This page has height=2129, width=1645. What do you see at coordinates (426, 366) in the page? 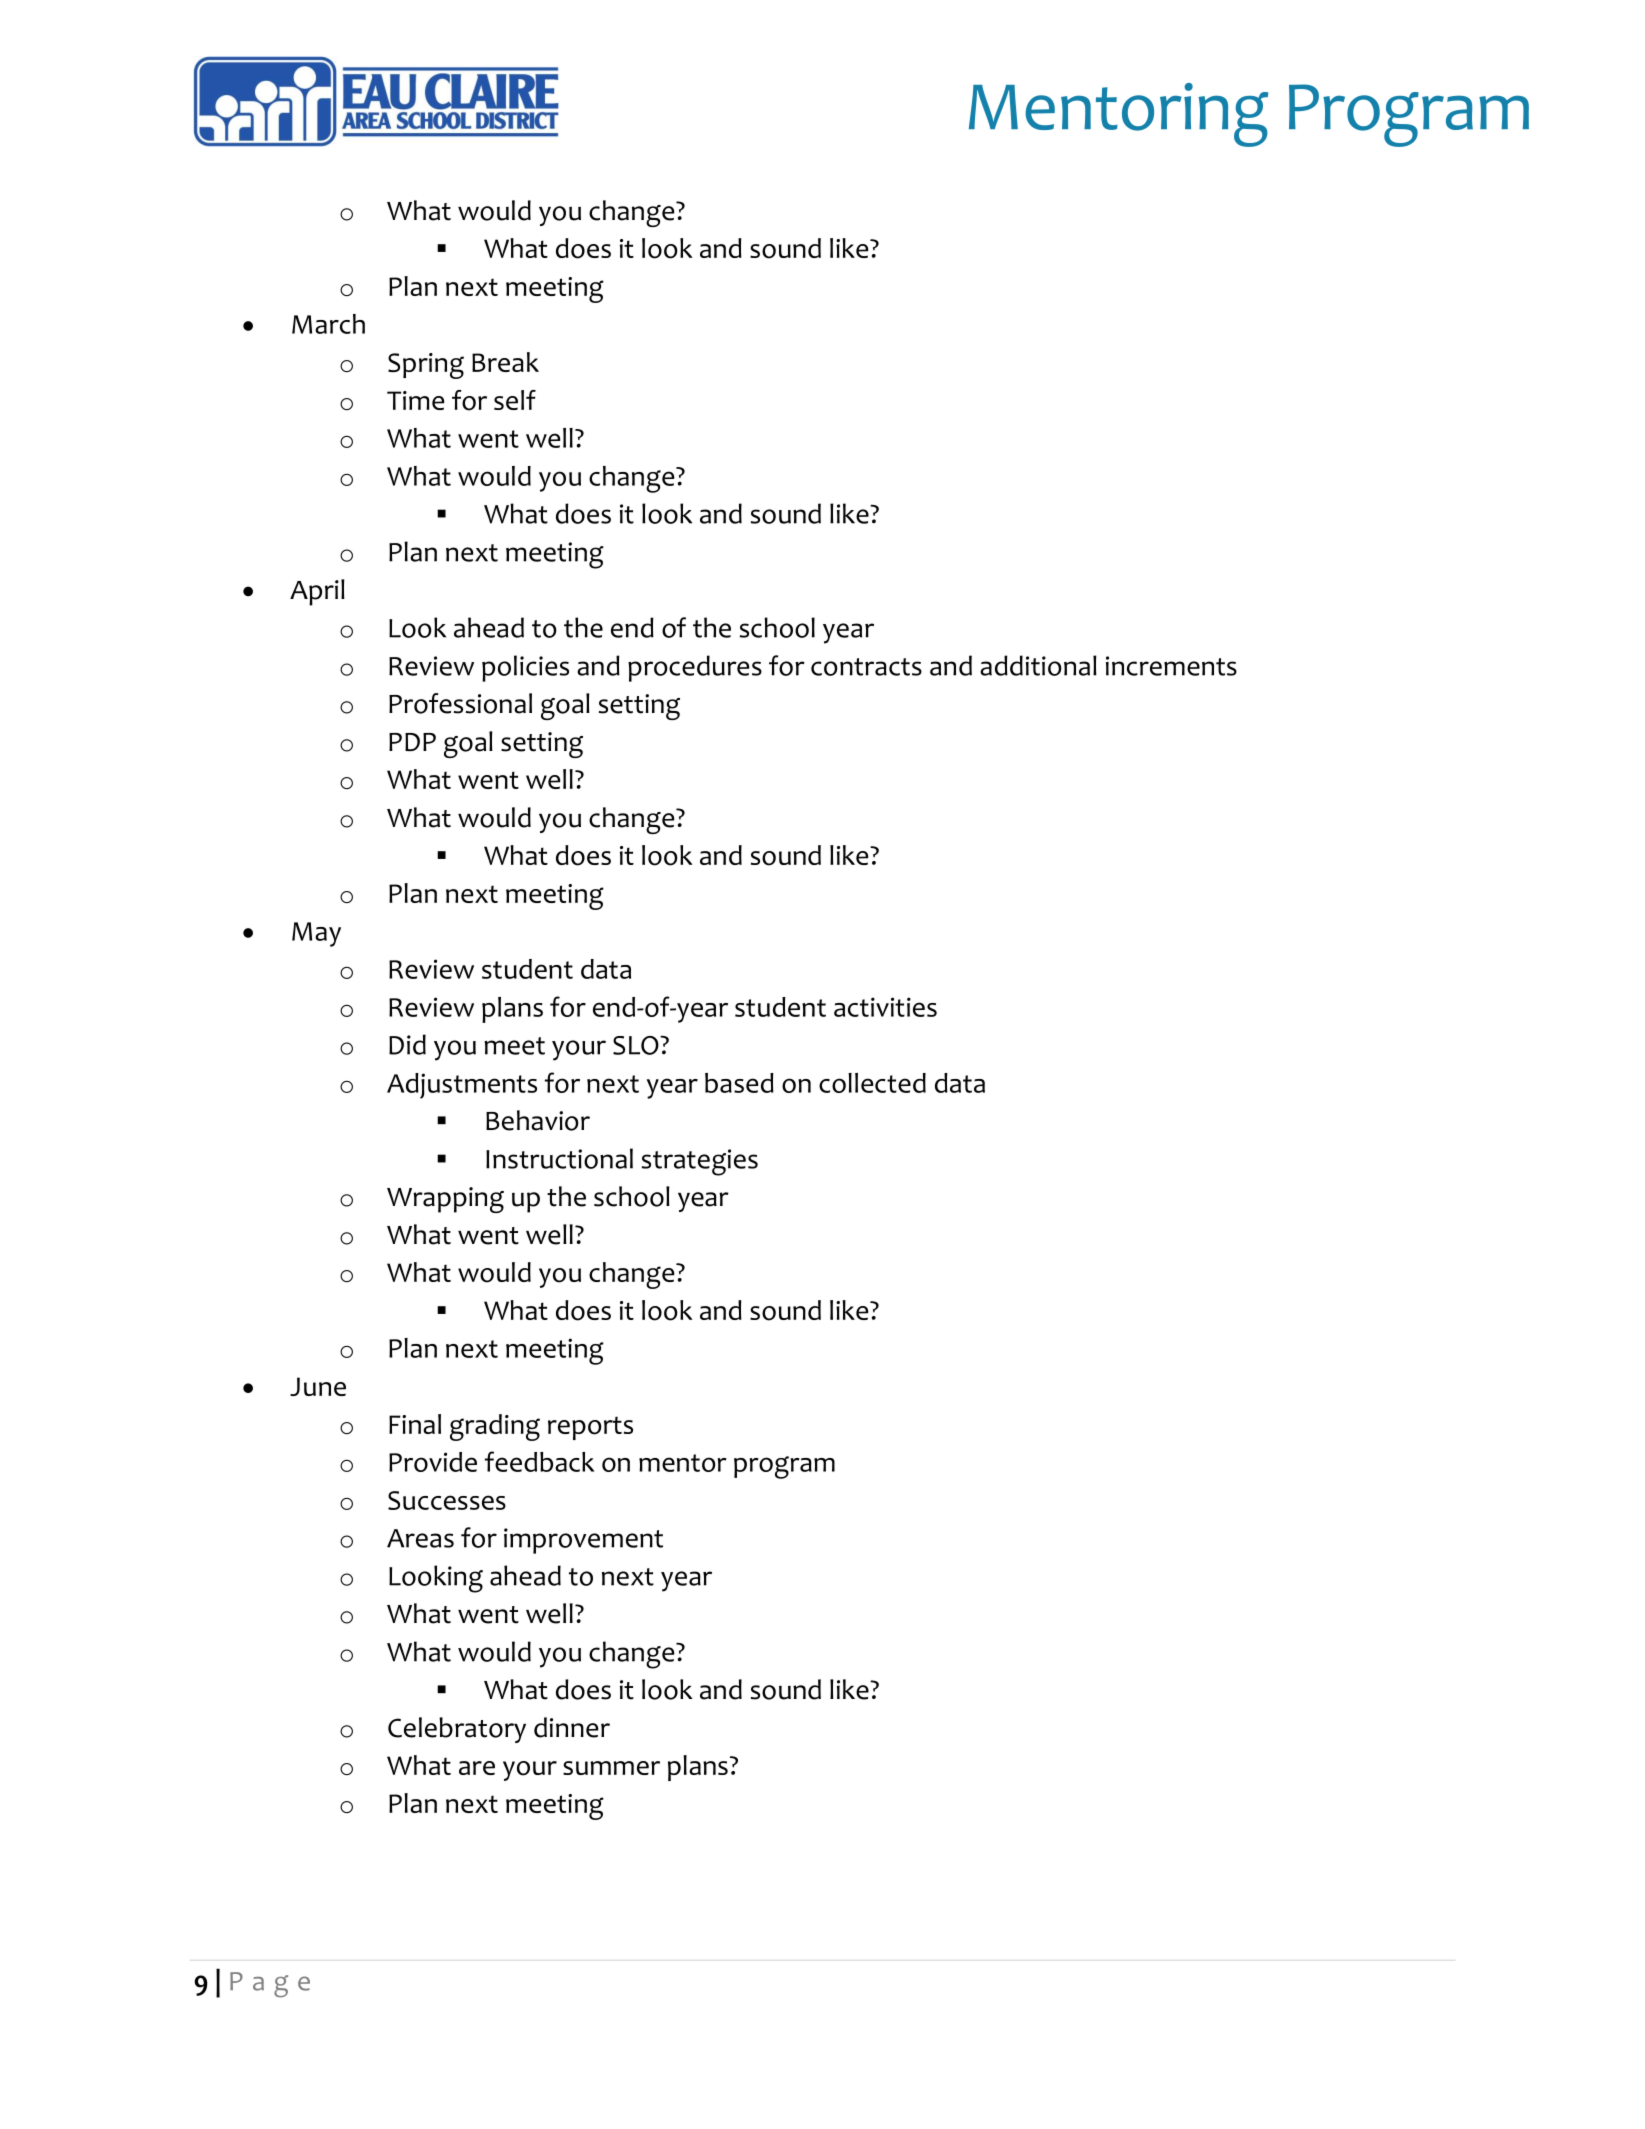
I see `Spring` at bounding box center [426, 366].
